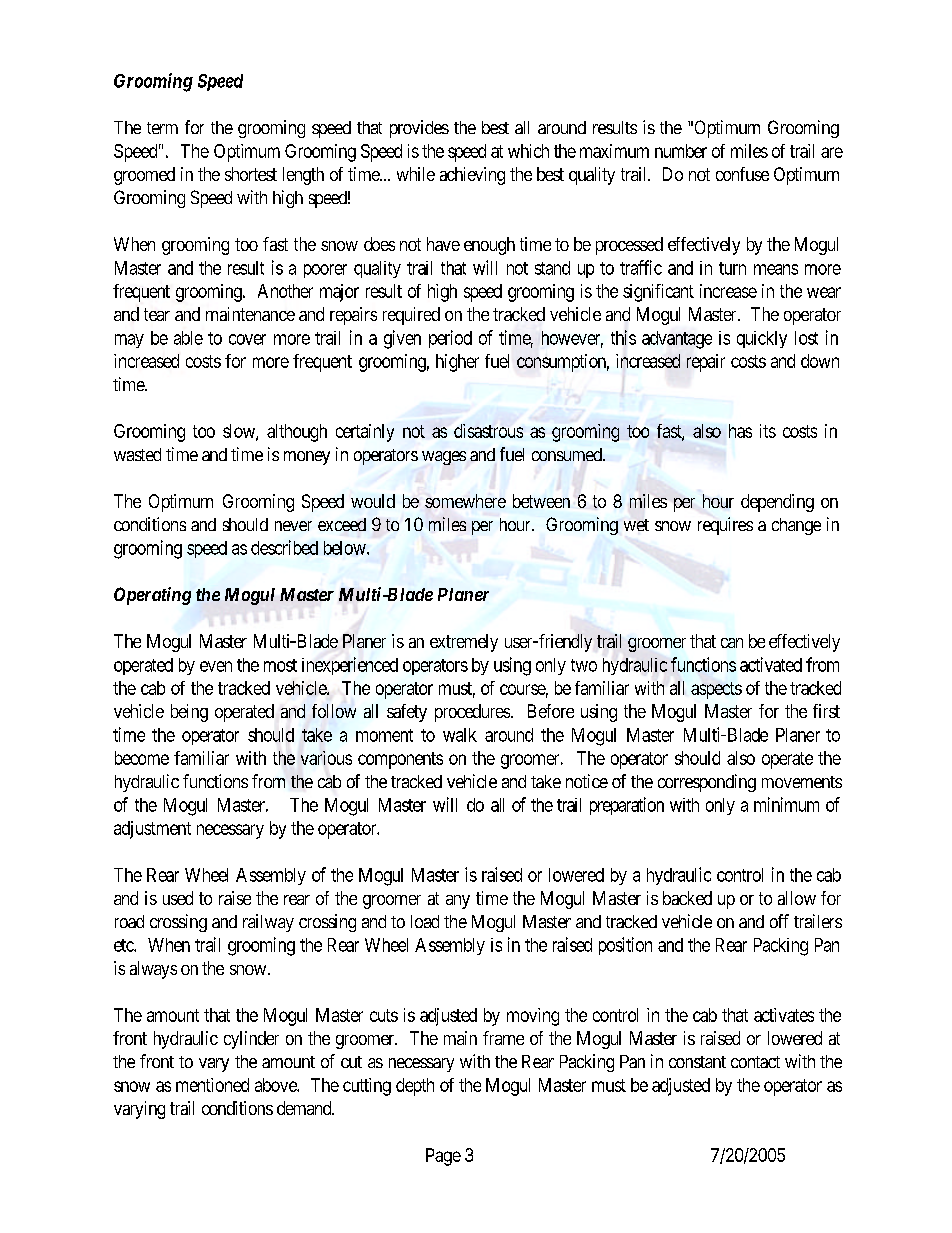 This screenshot has width=952, height=1233. I want to click on achieving, so click(472, 176).
